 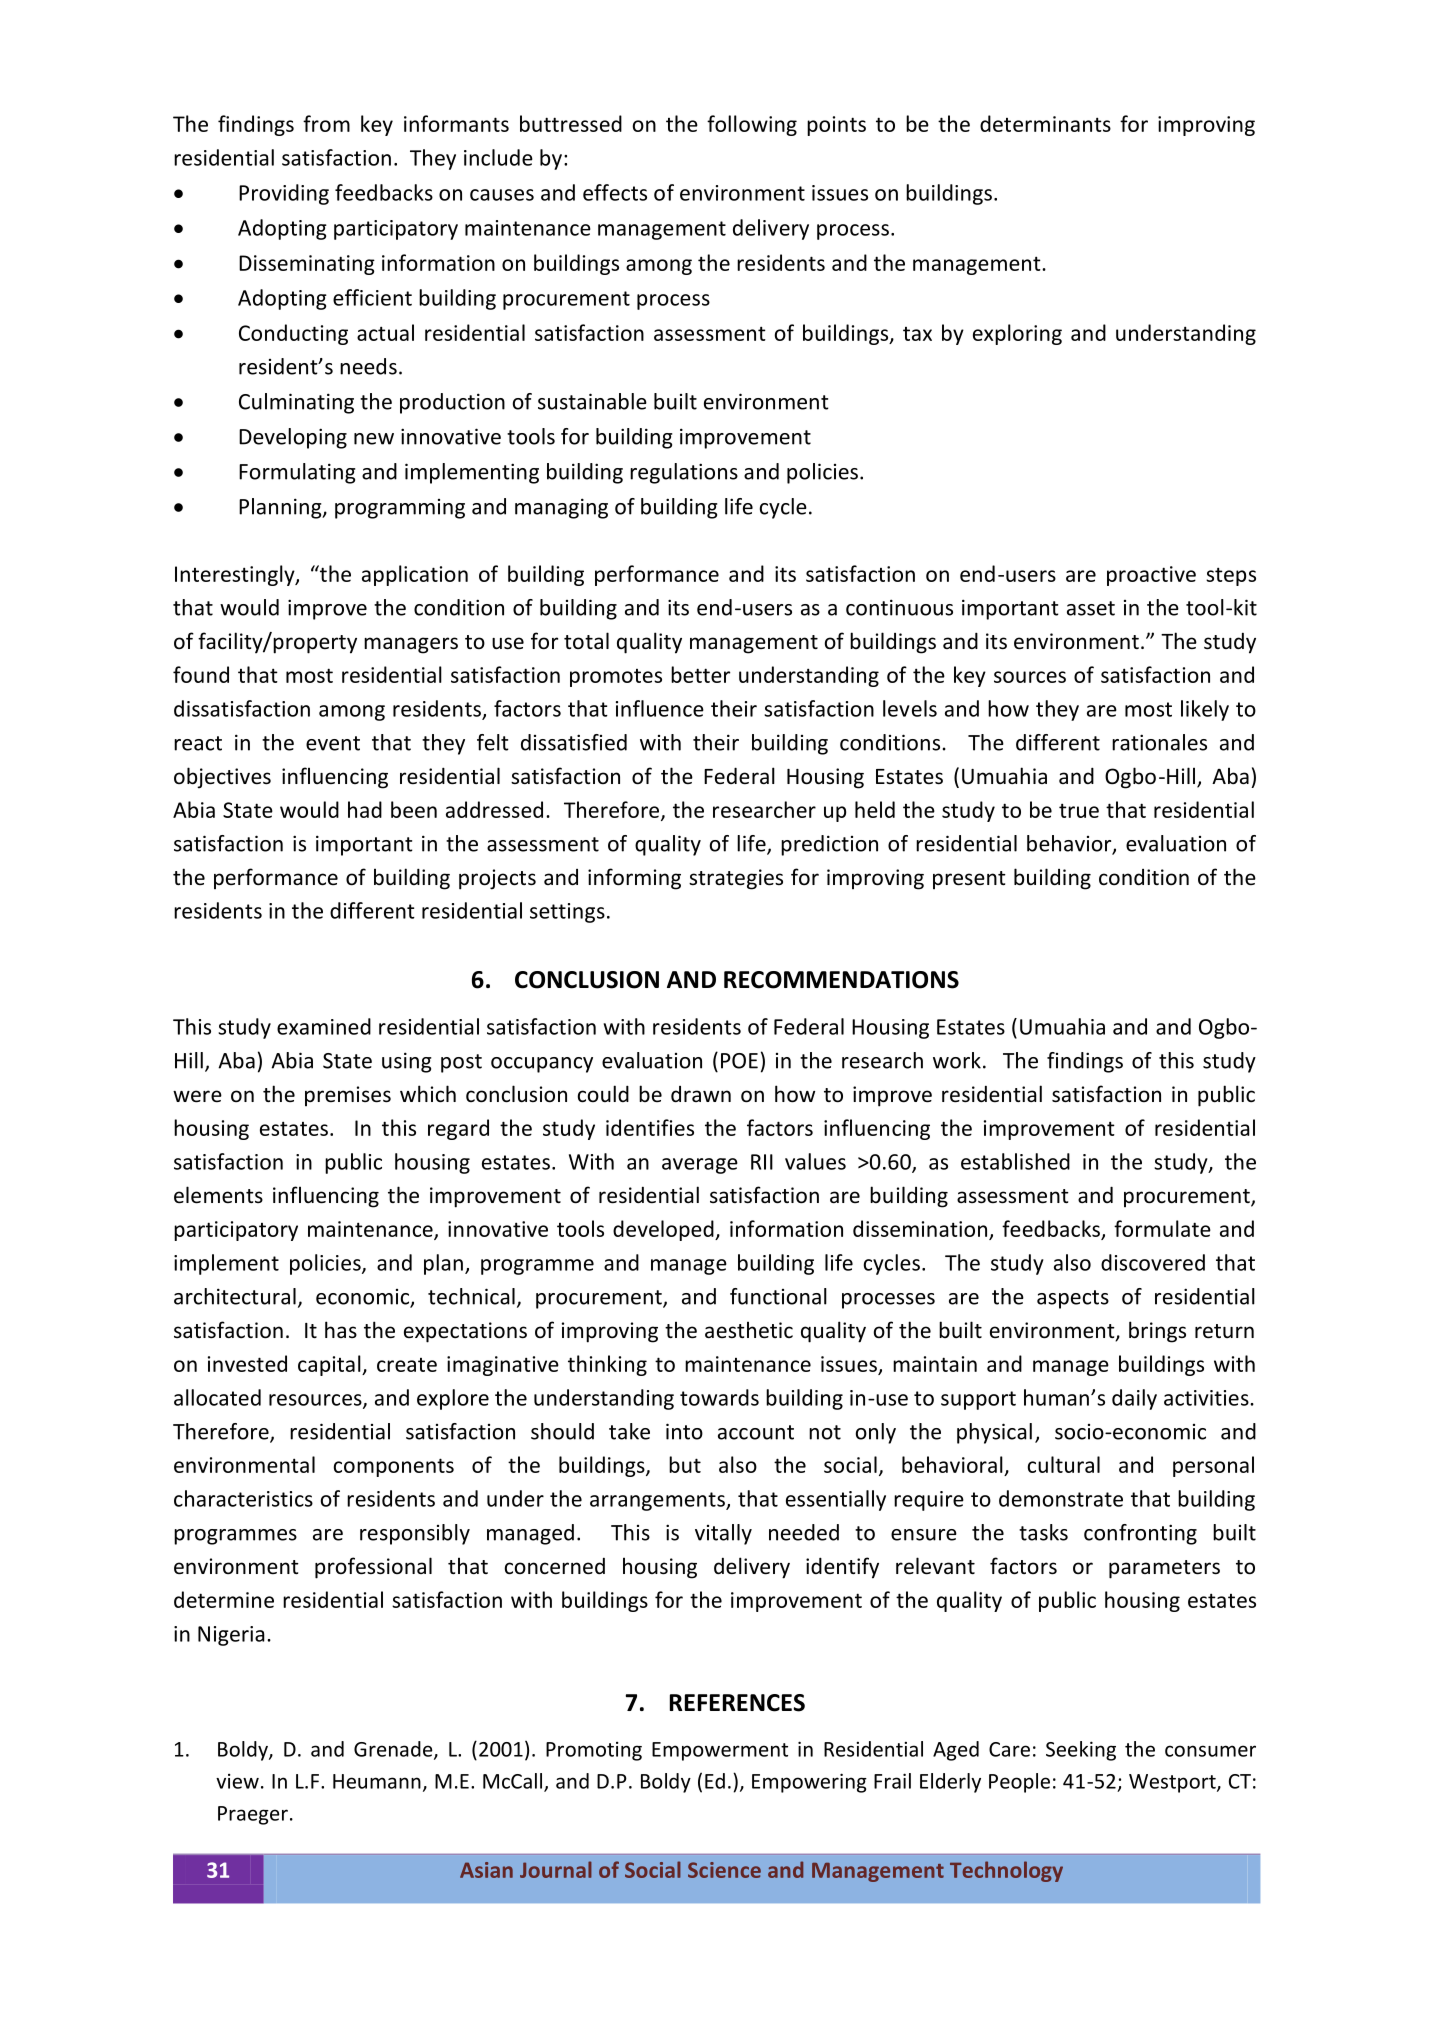 What do you see at coordinates (660, 708) in the screenshot?
I see `influence` at bounding box center [660, 708].
